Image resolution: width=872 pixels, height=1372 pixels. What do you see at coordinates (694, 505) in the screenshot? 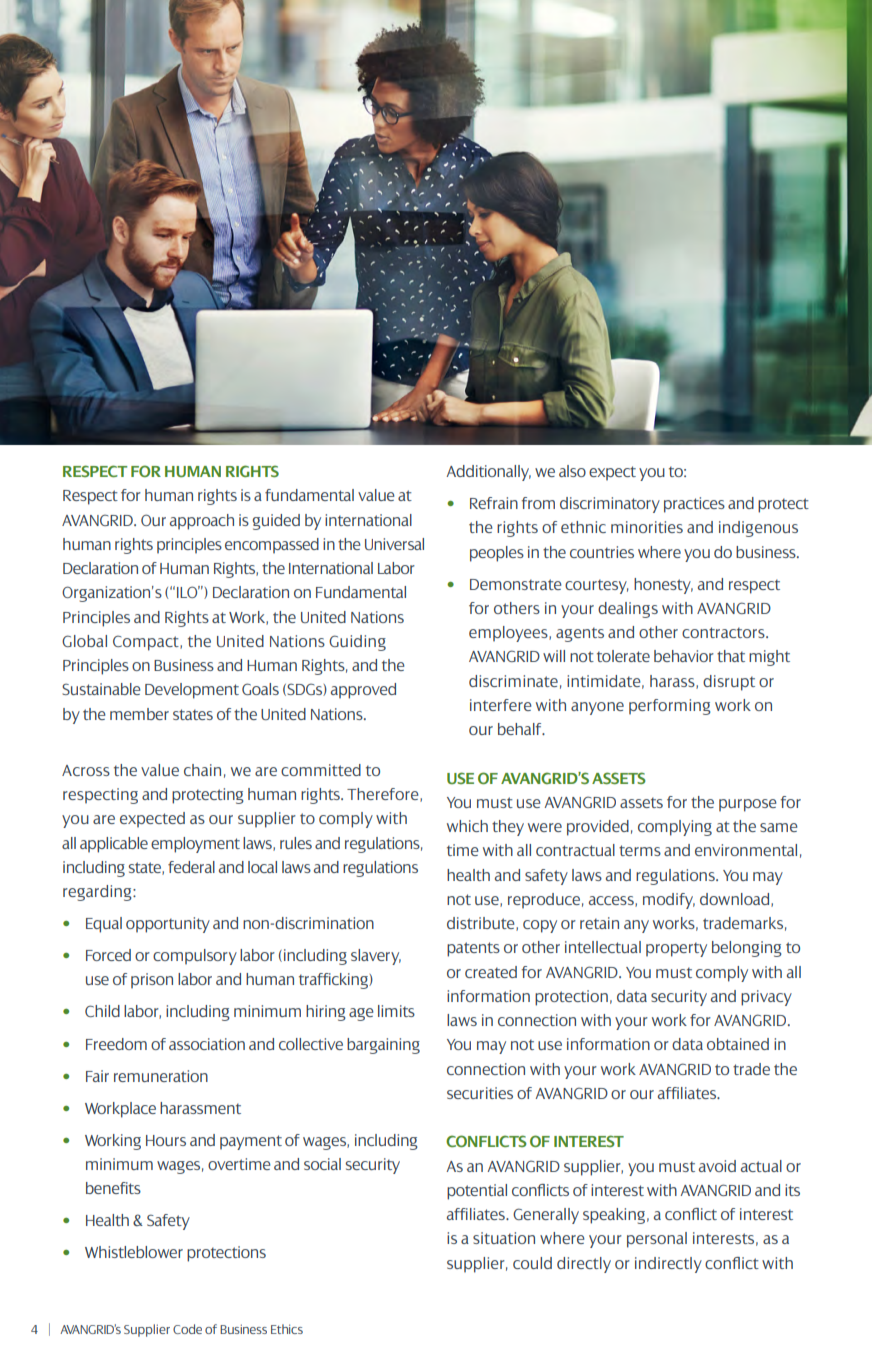
I see `practices` at bounding box center [694, 505].
